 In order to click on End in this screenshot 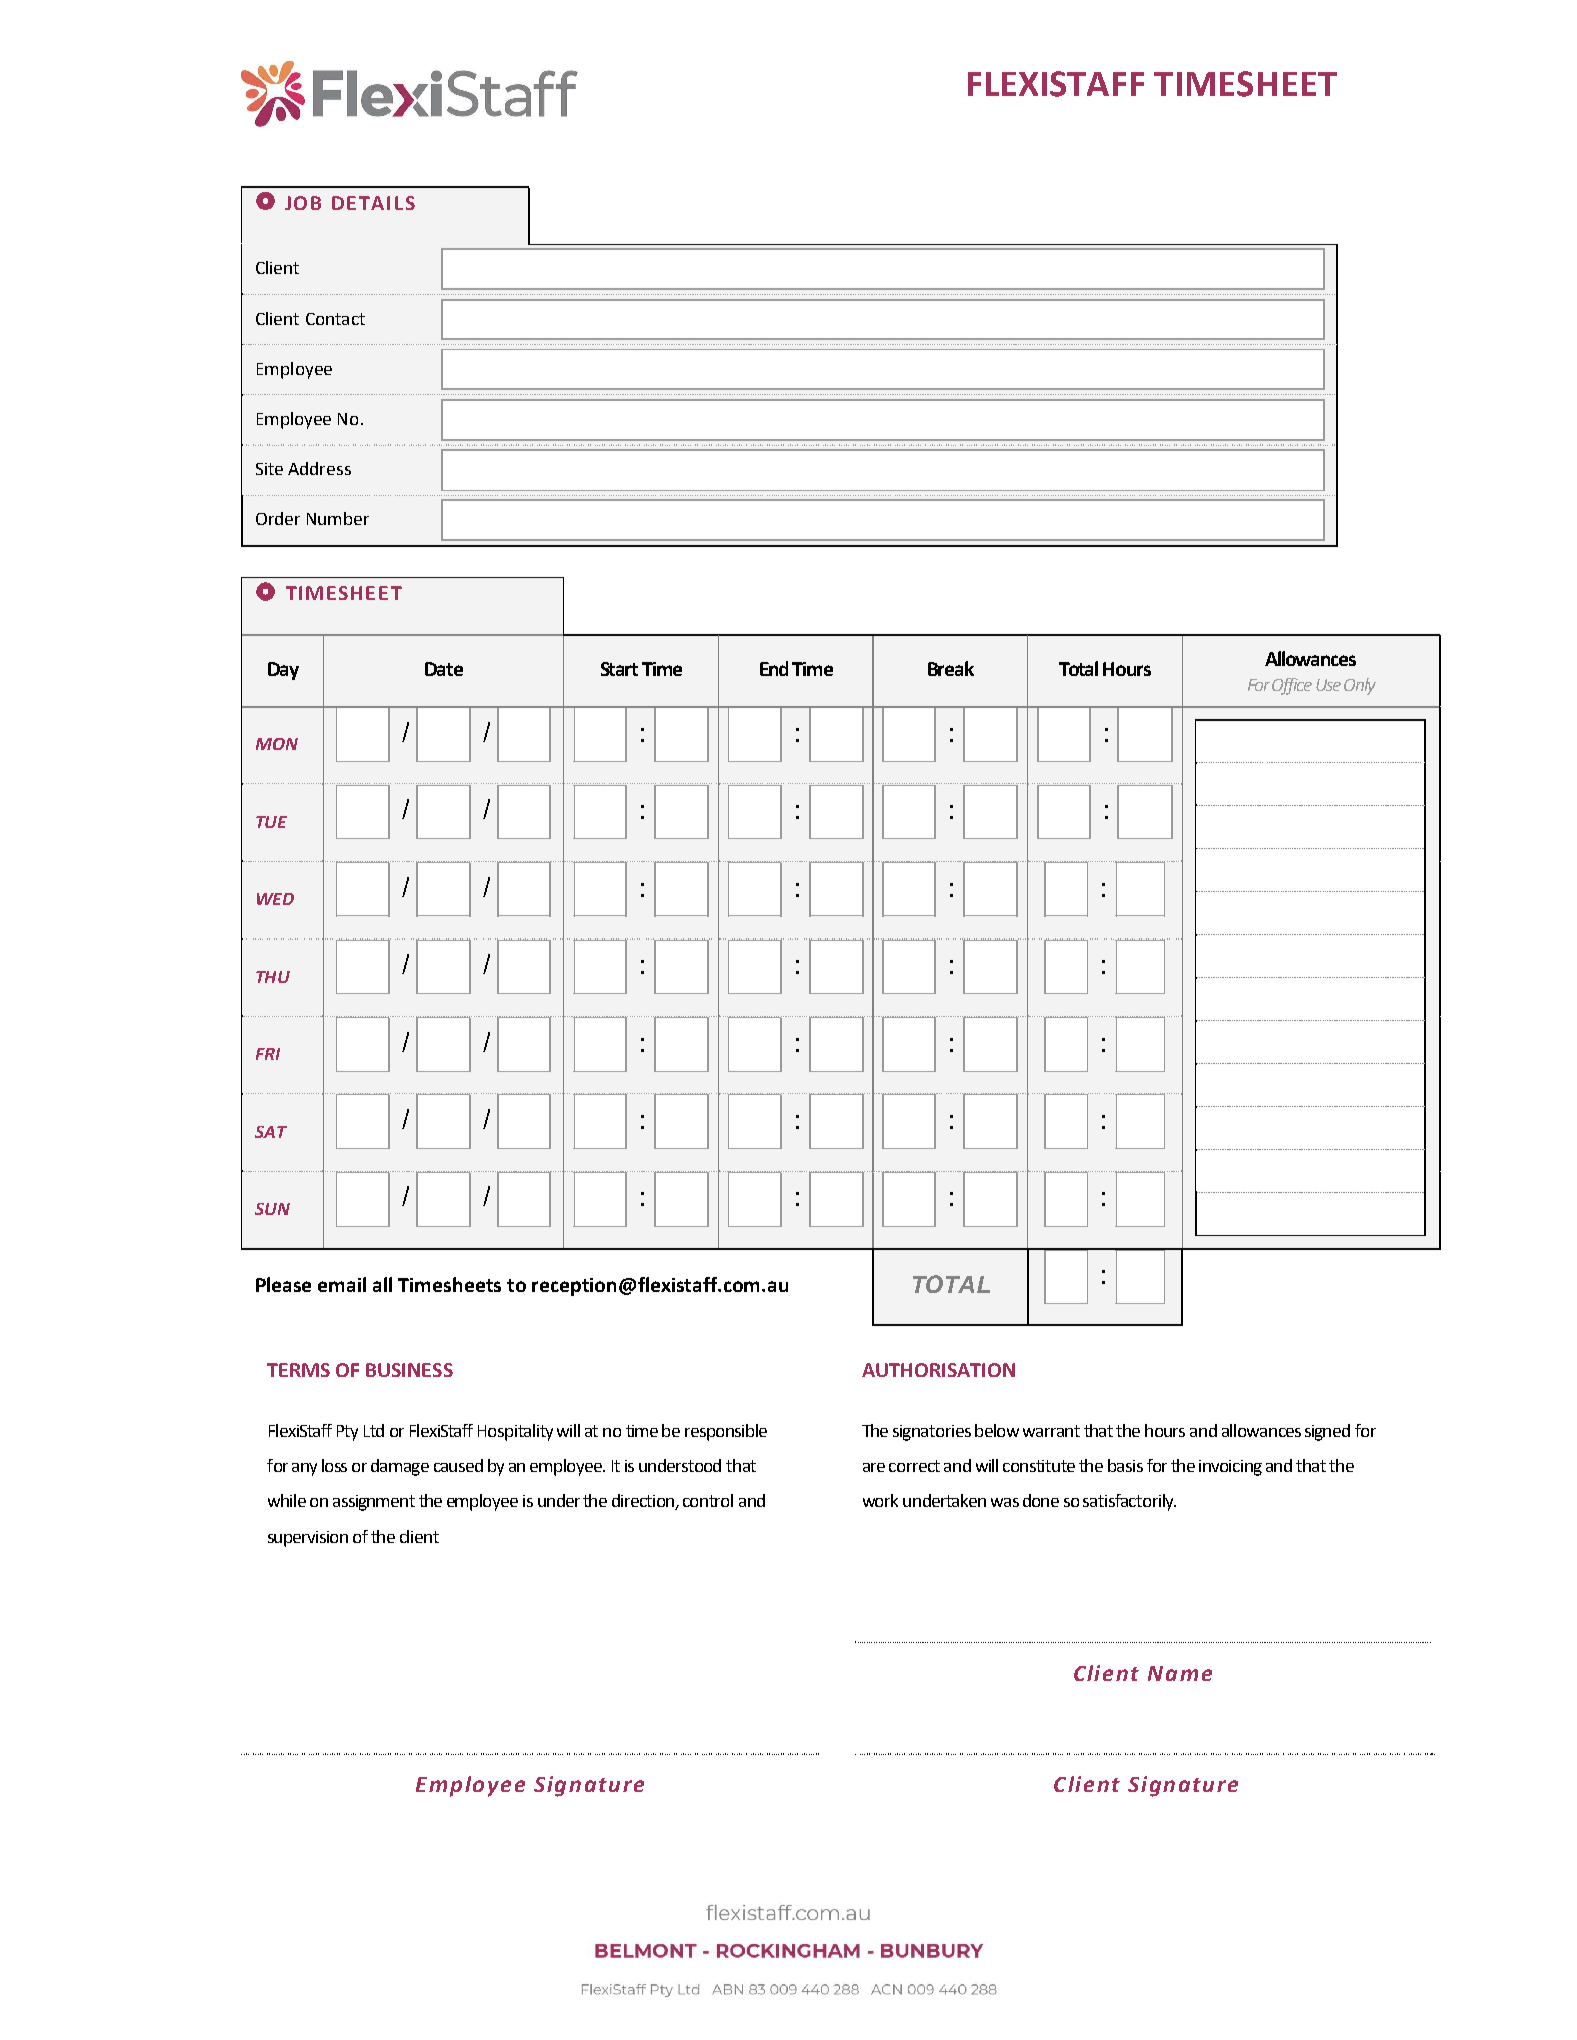, I will do `click(774, 668)`.
